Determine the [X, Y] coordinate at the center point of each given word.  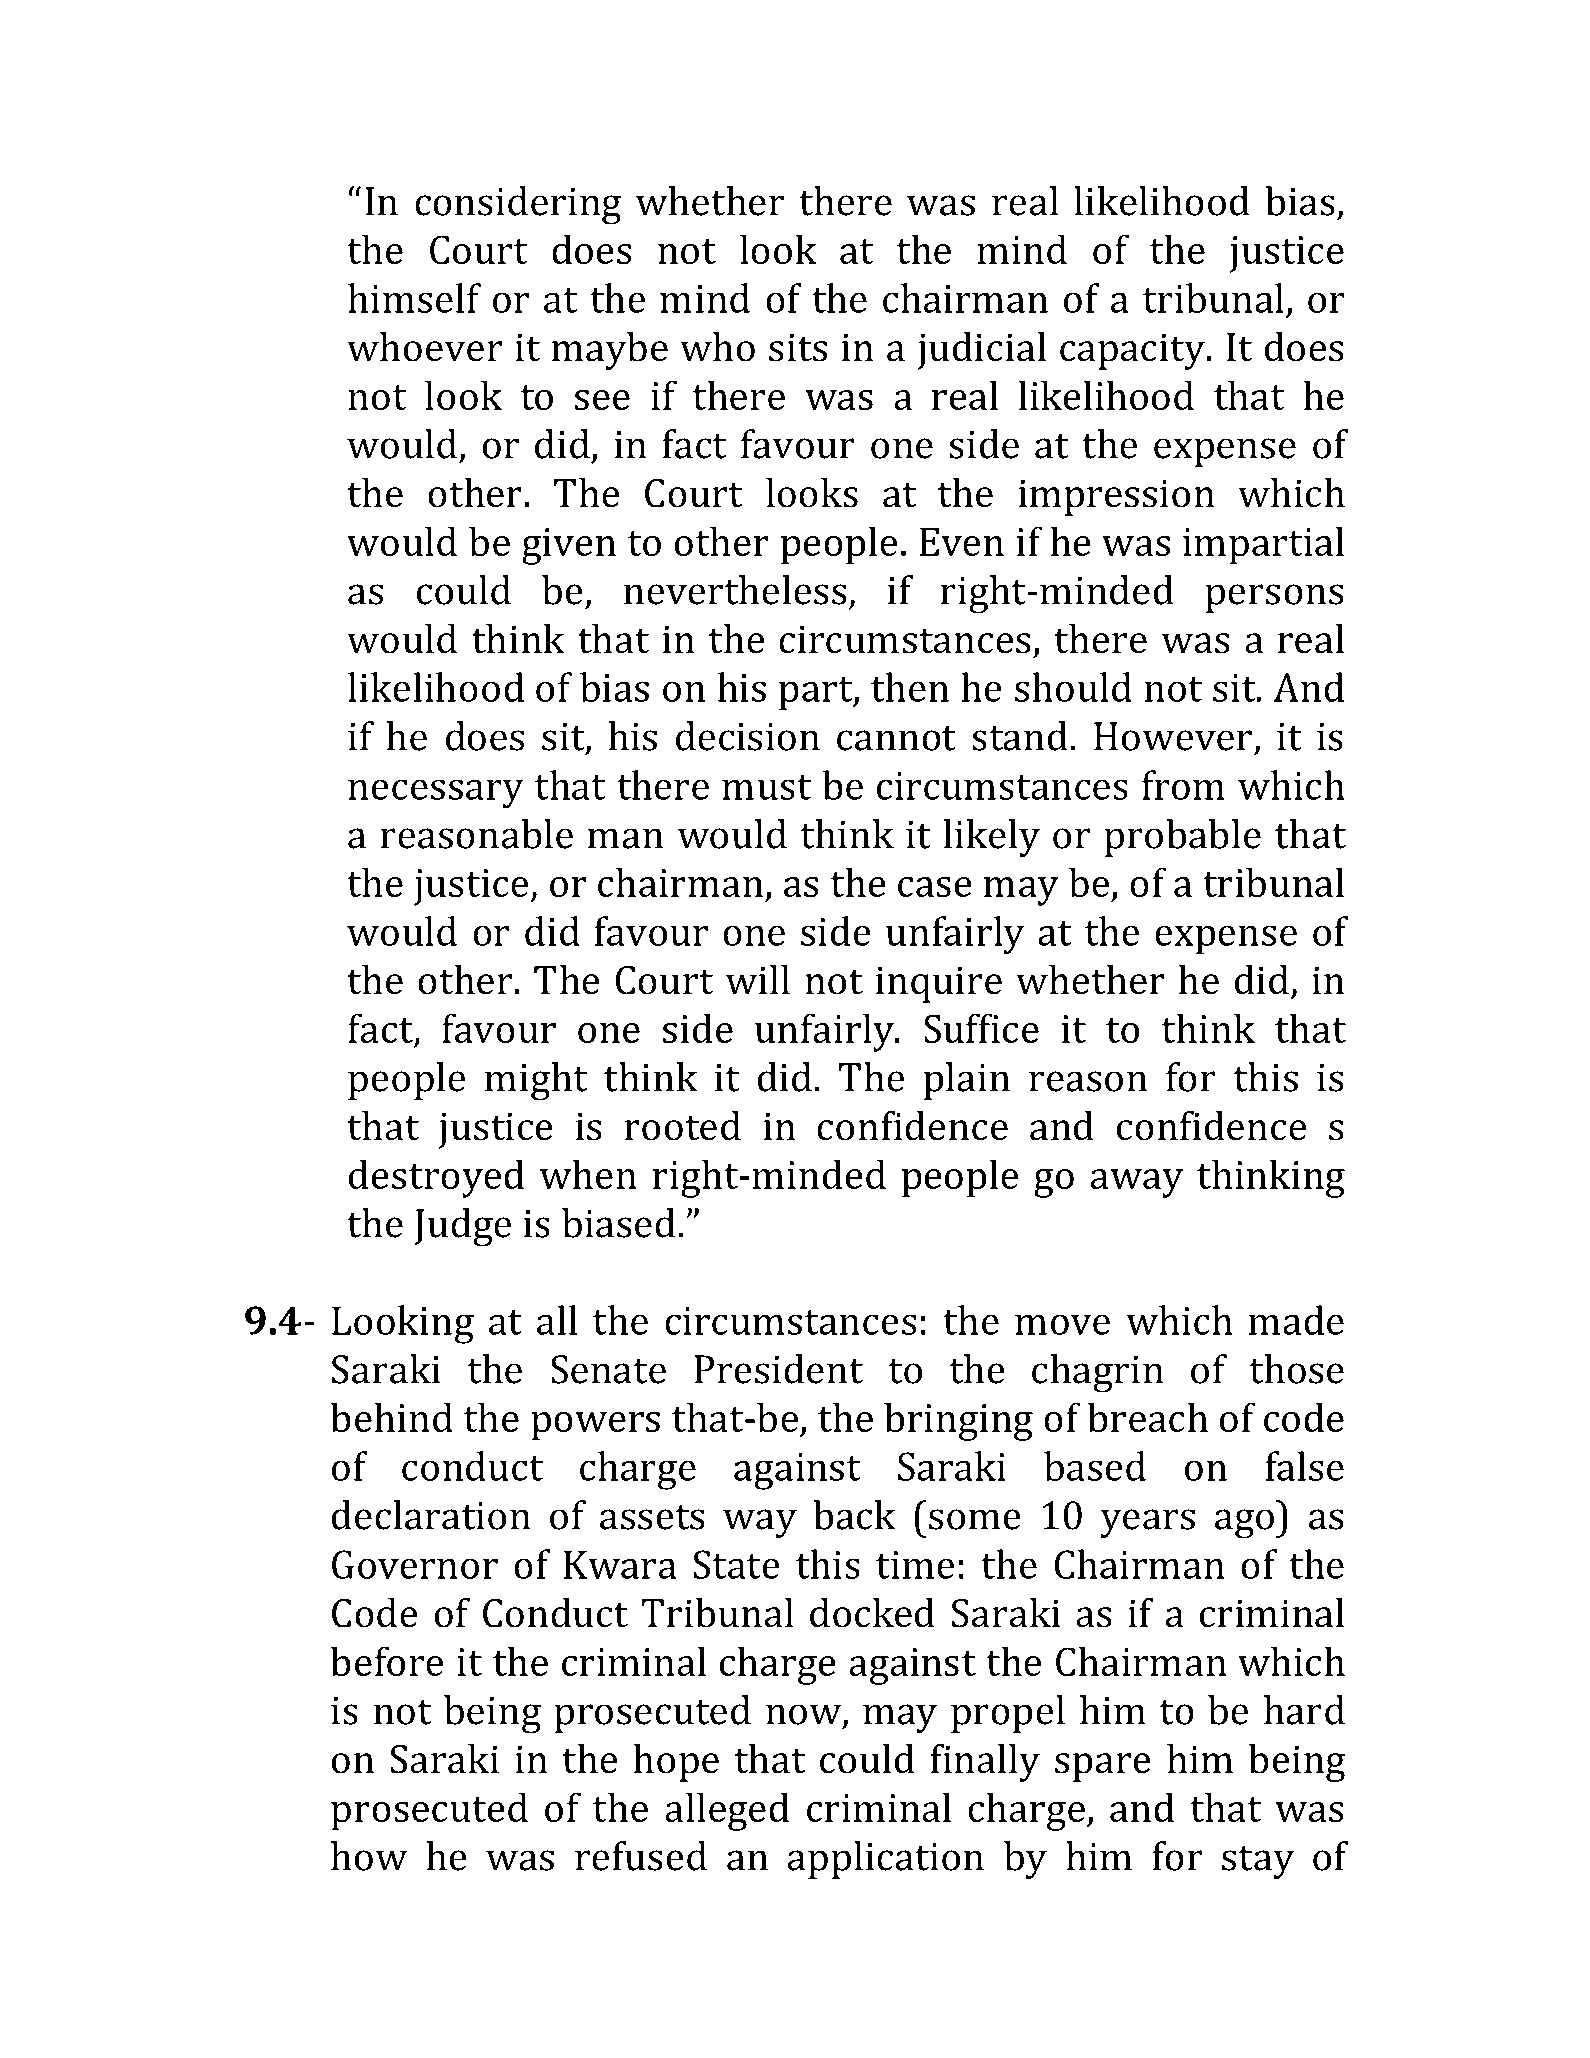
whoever [425, 347]
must [766, 787]
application [886, 1860]
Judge [462, 1227]
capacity [1134, 351]
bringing [958, 1421]
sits [798, 347]
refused [641, 1856]
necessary [436, 794]
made [1296, 1320]
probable [1182, 838]
